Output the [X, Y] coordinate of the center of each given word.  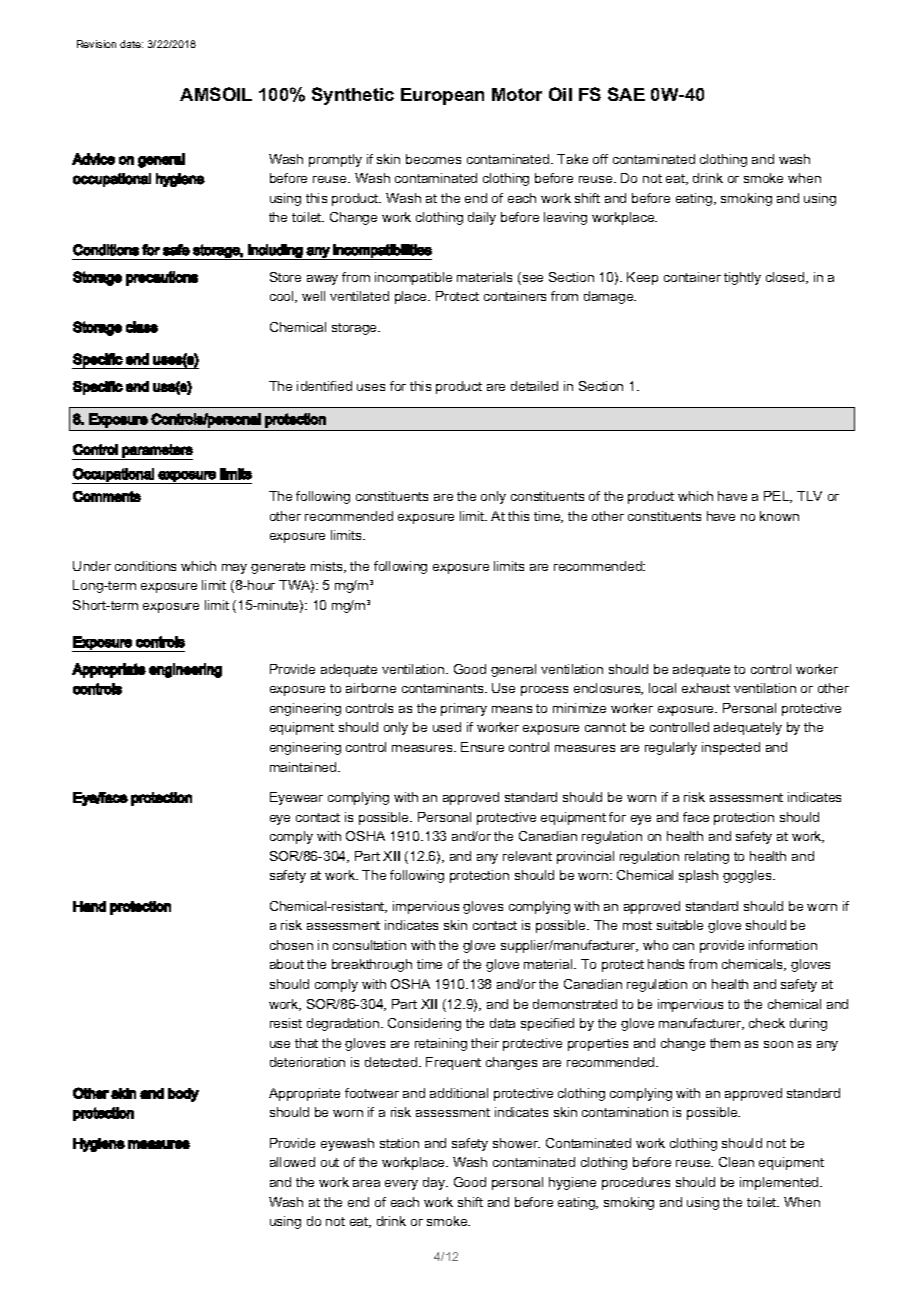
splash [698, 876]
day [435, 1183]
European [442, 96]
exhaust [706, 688]
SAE [626, 94]
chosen [291, 945]
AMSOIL [216, 94]
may [234, 569]
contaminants [444, 688]
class [142, 327]
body [183, 1095]
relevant [527, 856]
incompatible [413, 278]
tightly [742, 278]
